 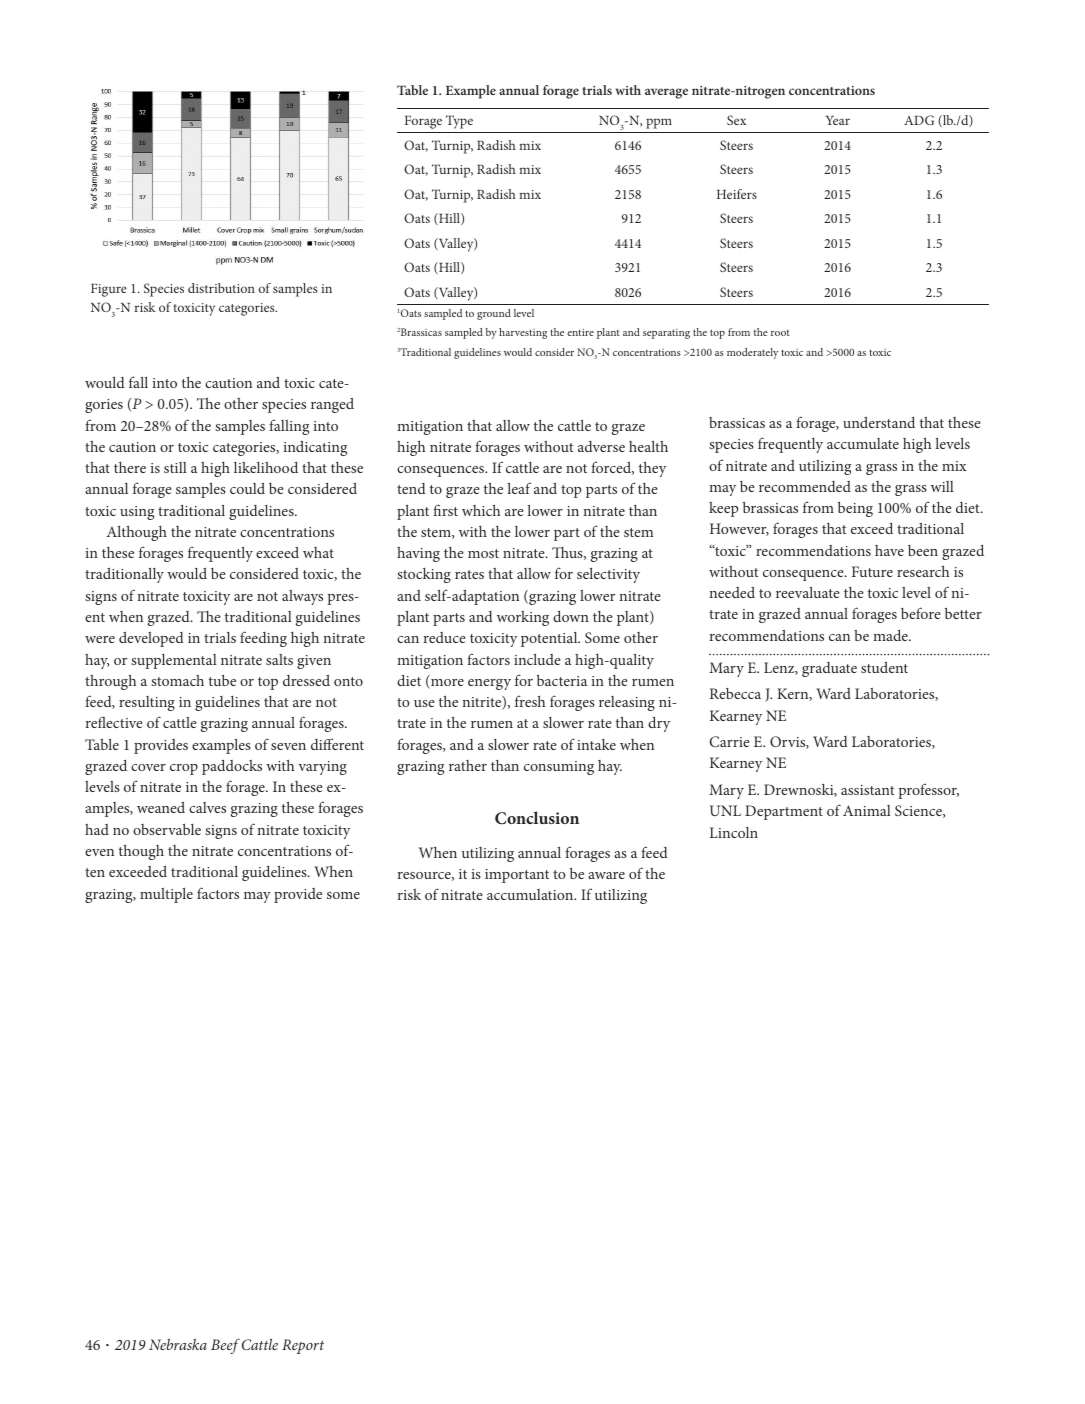 I want to click on Type, so click(x=459, y=122).
